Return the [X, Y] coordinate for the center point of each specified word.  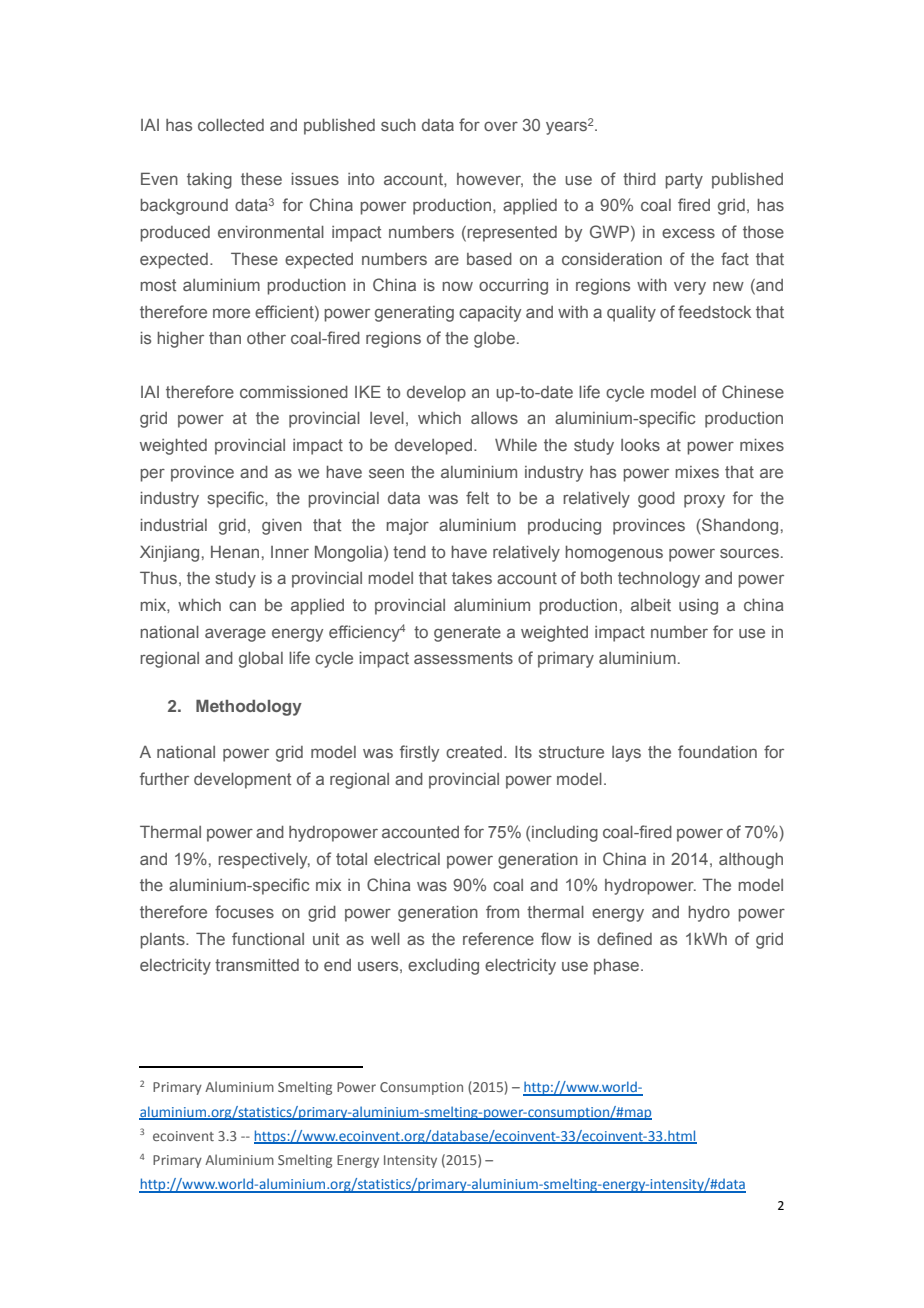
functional [268, 938]
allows [494, 418]
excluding [443, 967]
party [684, 181]
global [261, 660]
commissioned [294, 392]
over [501, 126]
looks [640, 445]
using [698, 607]
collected [231, 125]
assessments [463, 658]
